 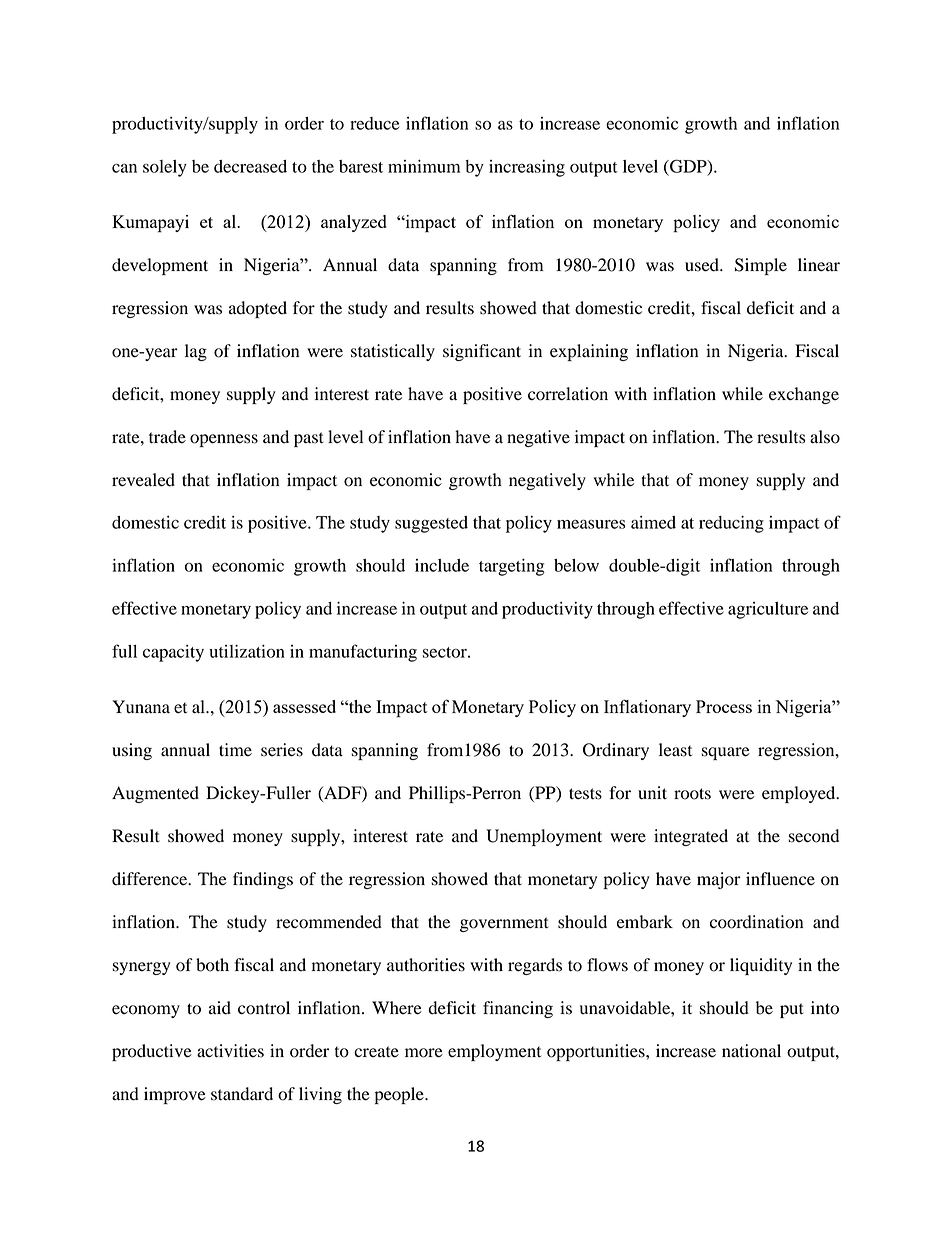 I want to click on activities, so click(x=230, y=1051).
